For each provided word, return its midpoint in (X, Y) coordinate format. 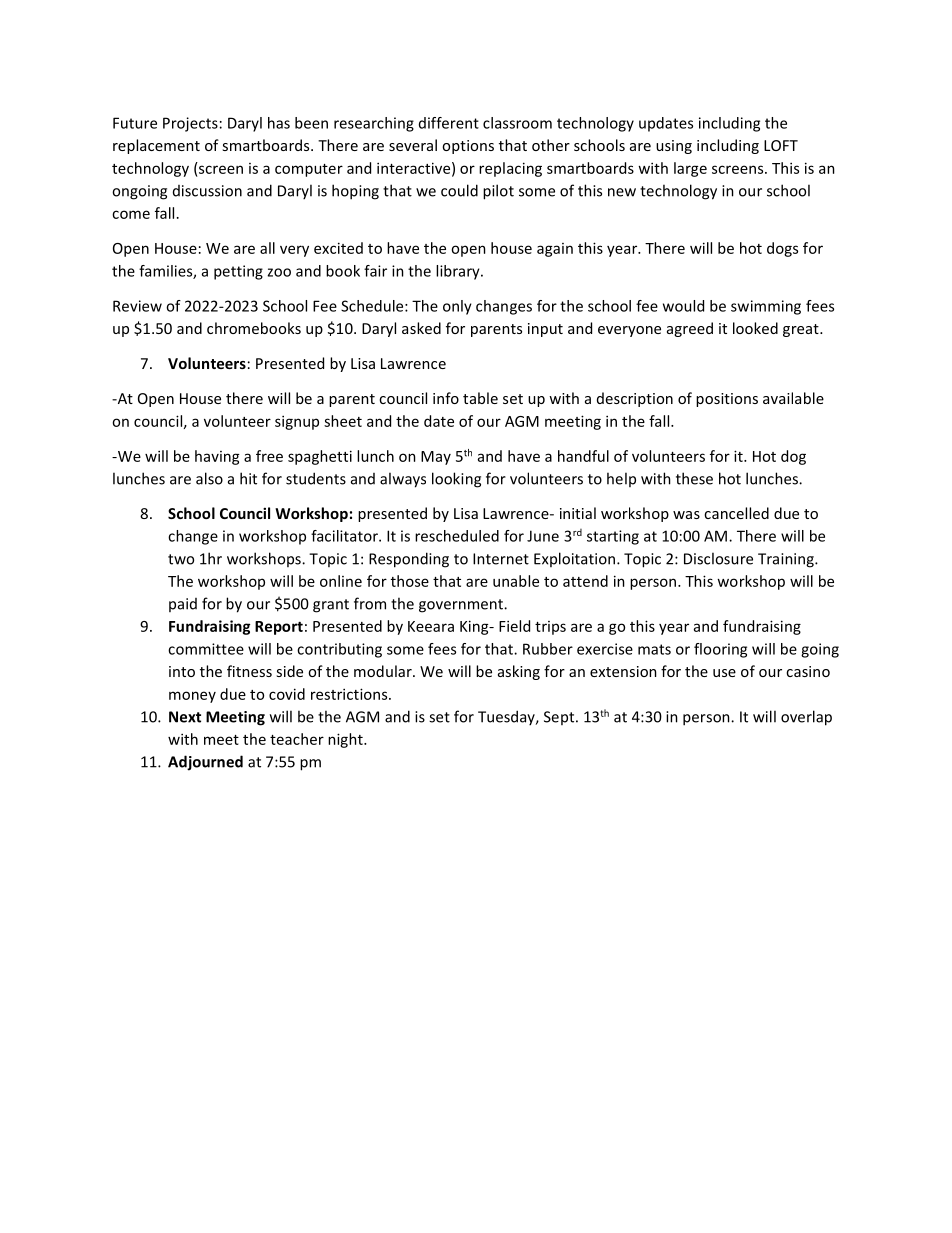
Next (185, 717)
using (674, 147)
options (468, 147)
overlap (806, 718)
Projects (190, 124)
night (346, 740)
